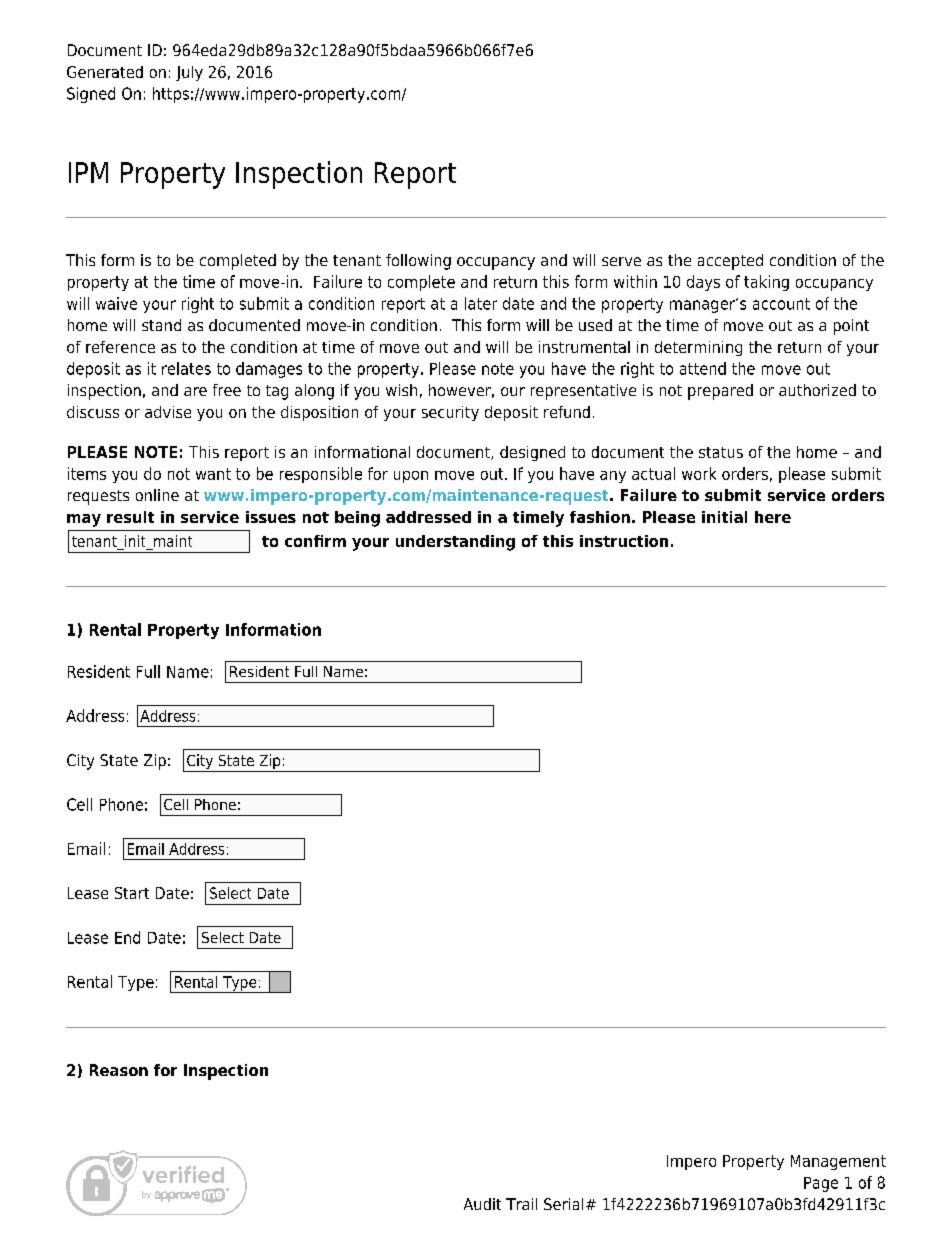  Describe the element at coordinates (730, 262) in the image. I see `accepted` at that location.
